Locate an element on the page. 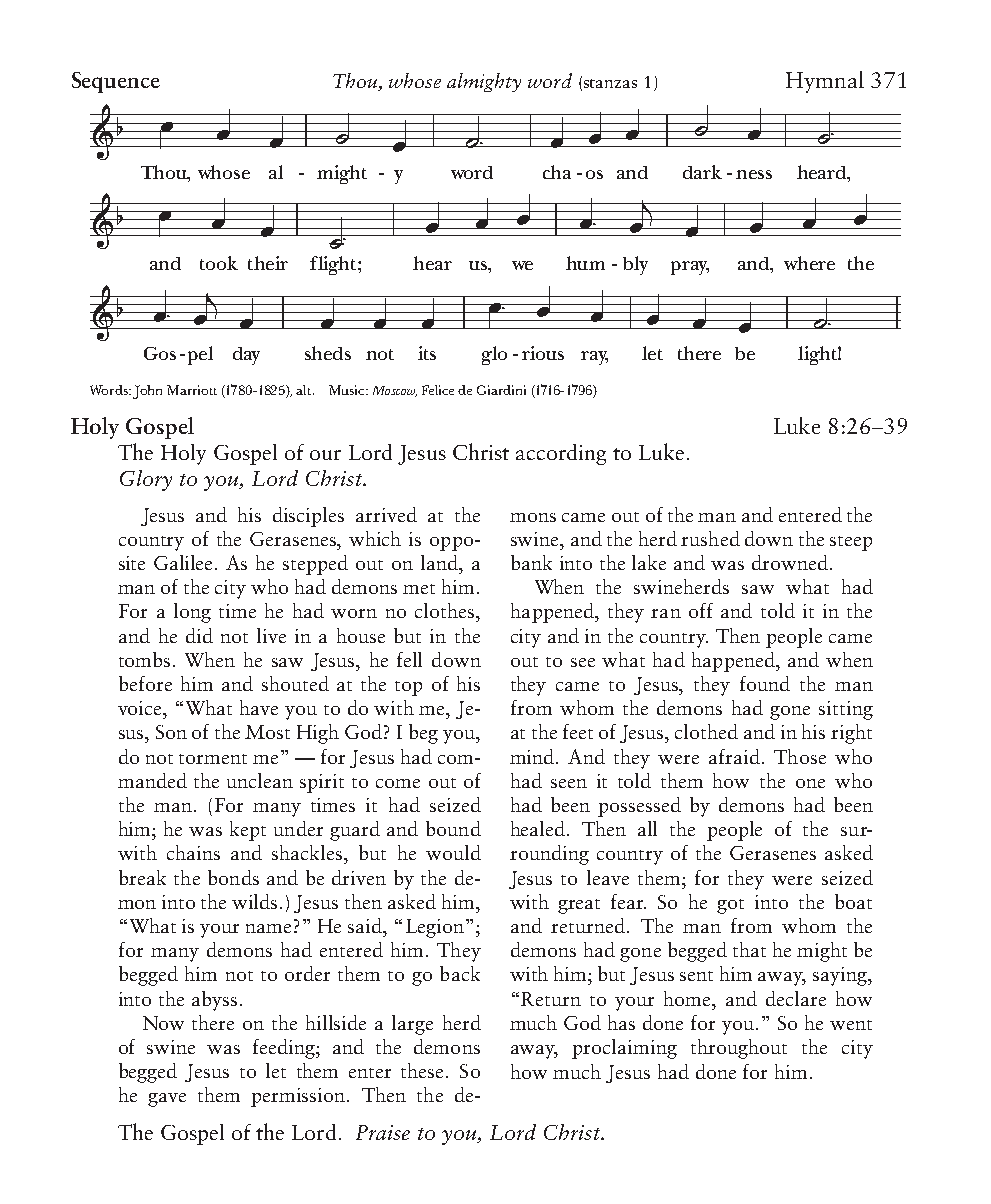  Hymnal is located at coordinates (825, 82).
